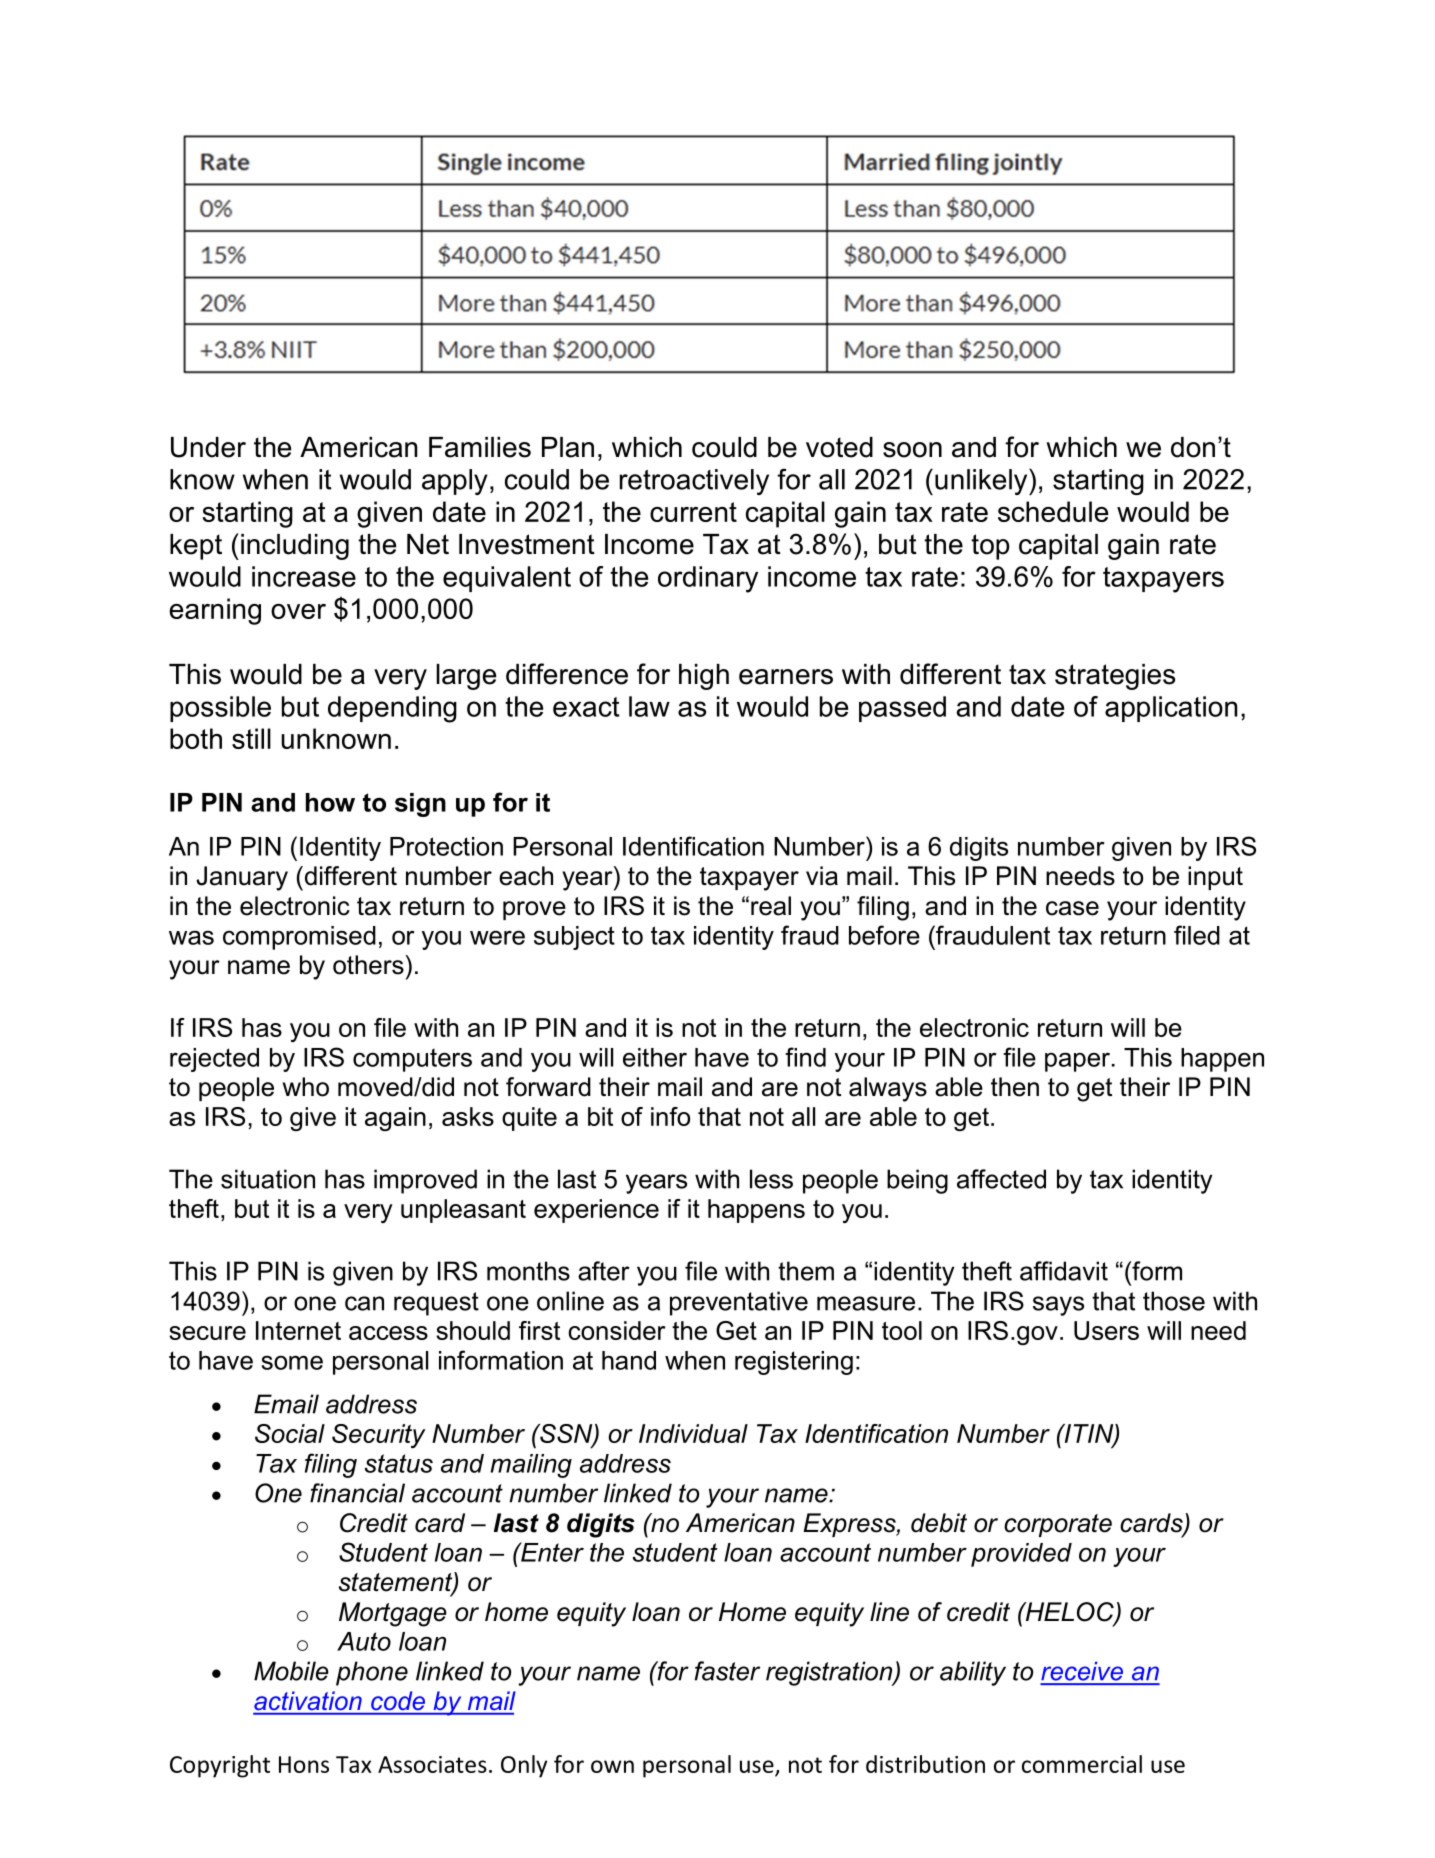  I want to click on either, so click(655, 1057).
